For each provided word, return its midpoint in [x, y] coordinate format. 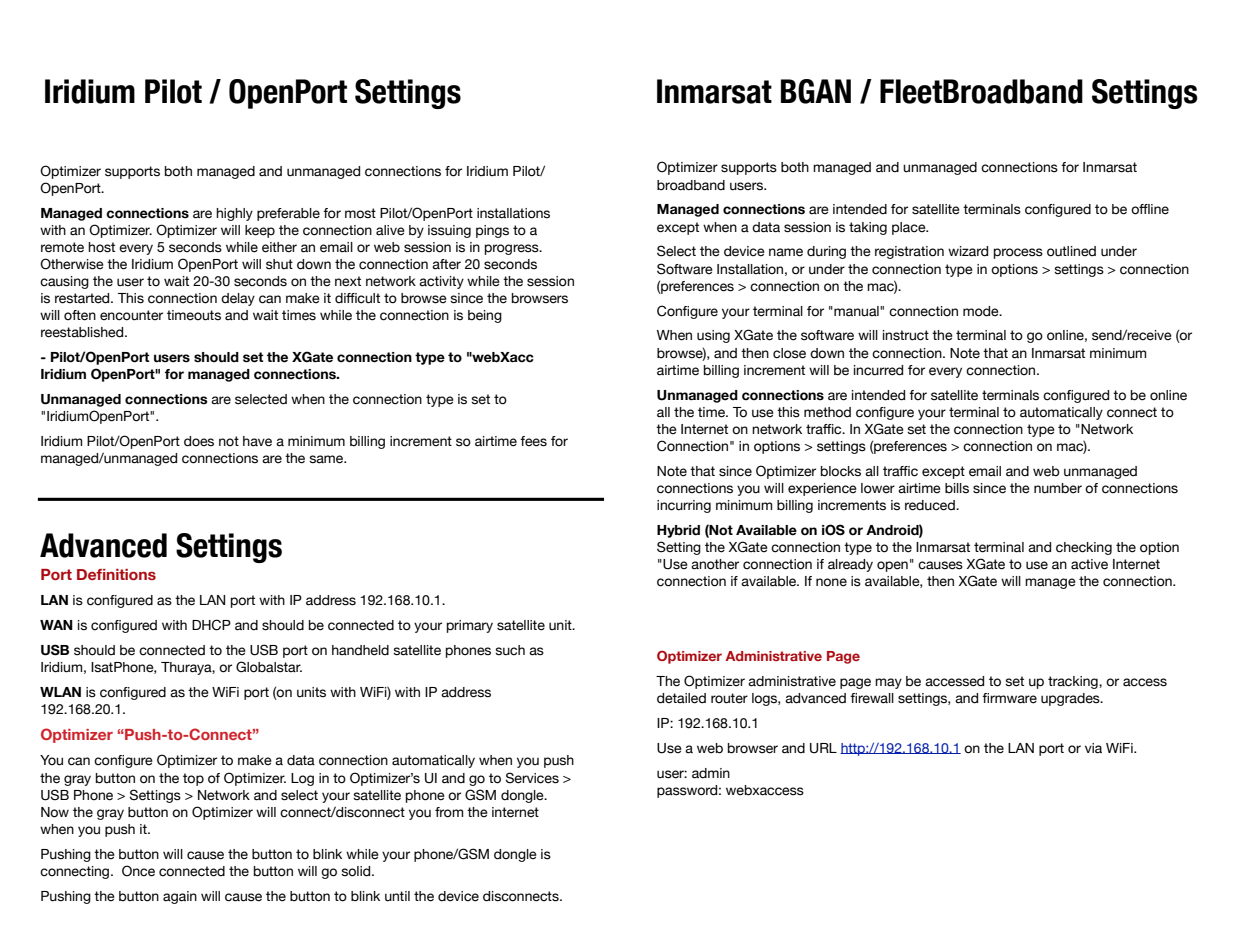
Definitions [116, 574]
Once [138, 871]
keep [260, 231]
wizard [968, 251]
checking [1084, 548]
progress [513, 249]
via [1093, 748]
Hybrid [678, 531]
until [397, 896]
